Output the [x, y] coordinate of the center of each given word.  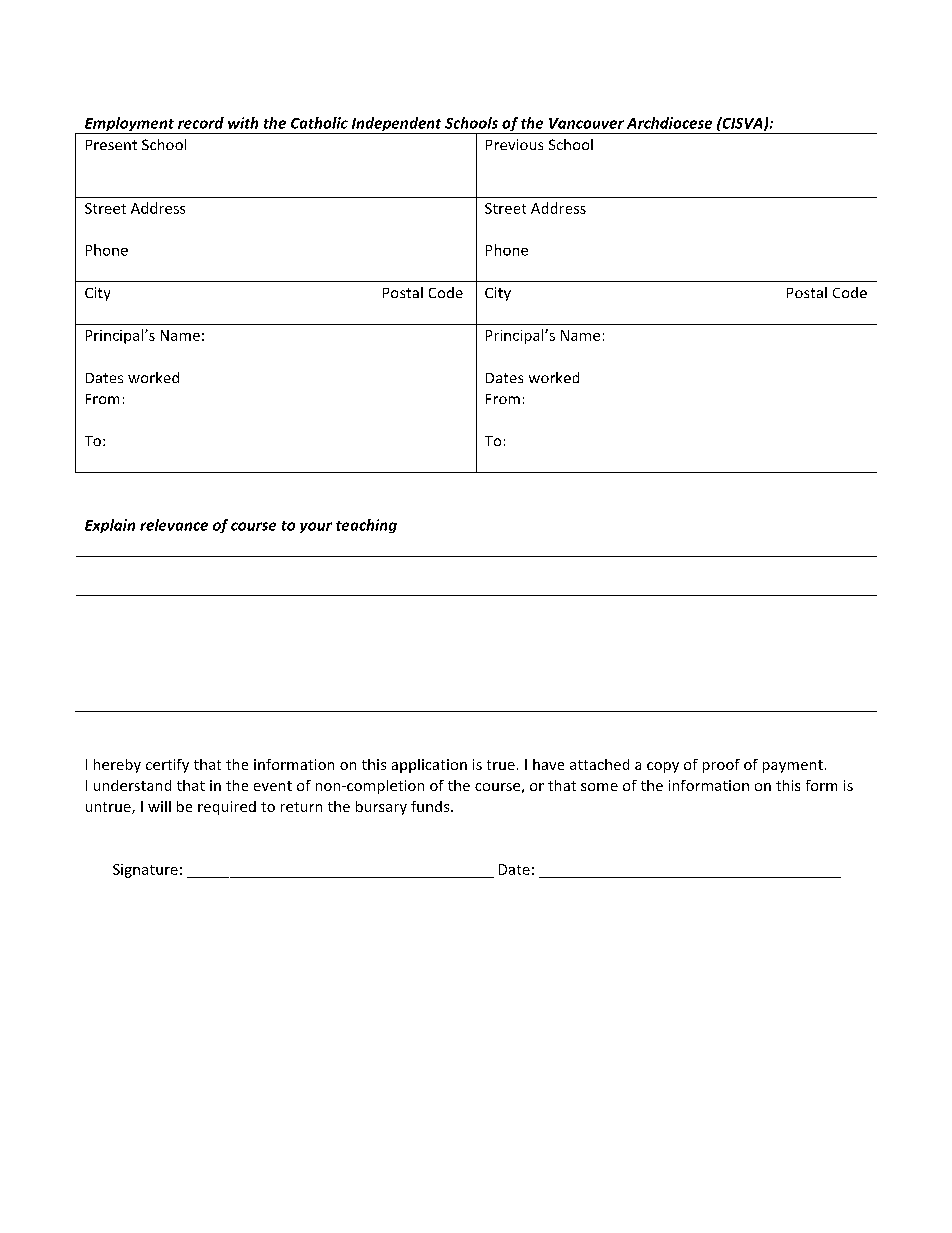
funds [431, 806]
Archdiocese [669, 123]
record [201, 123]
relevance [174, 525]
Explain [110, 526]
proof [721, 766]
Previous [514, 144]
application [429, 766]
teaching [366, 526]
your [316, 527]
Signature [145, 871]
